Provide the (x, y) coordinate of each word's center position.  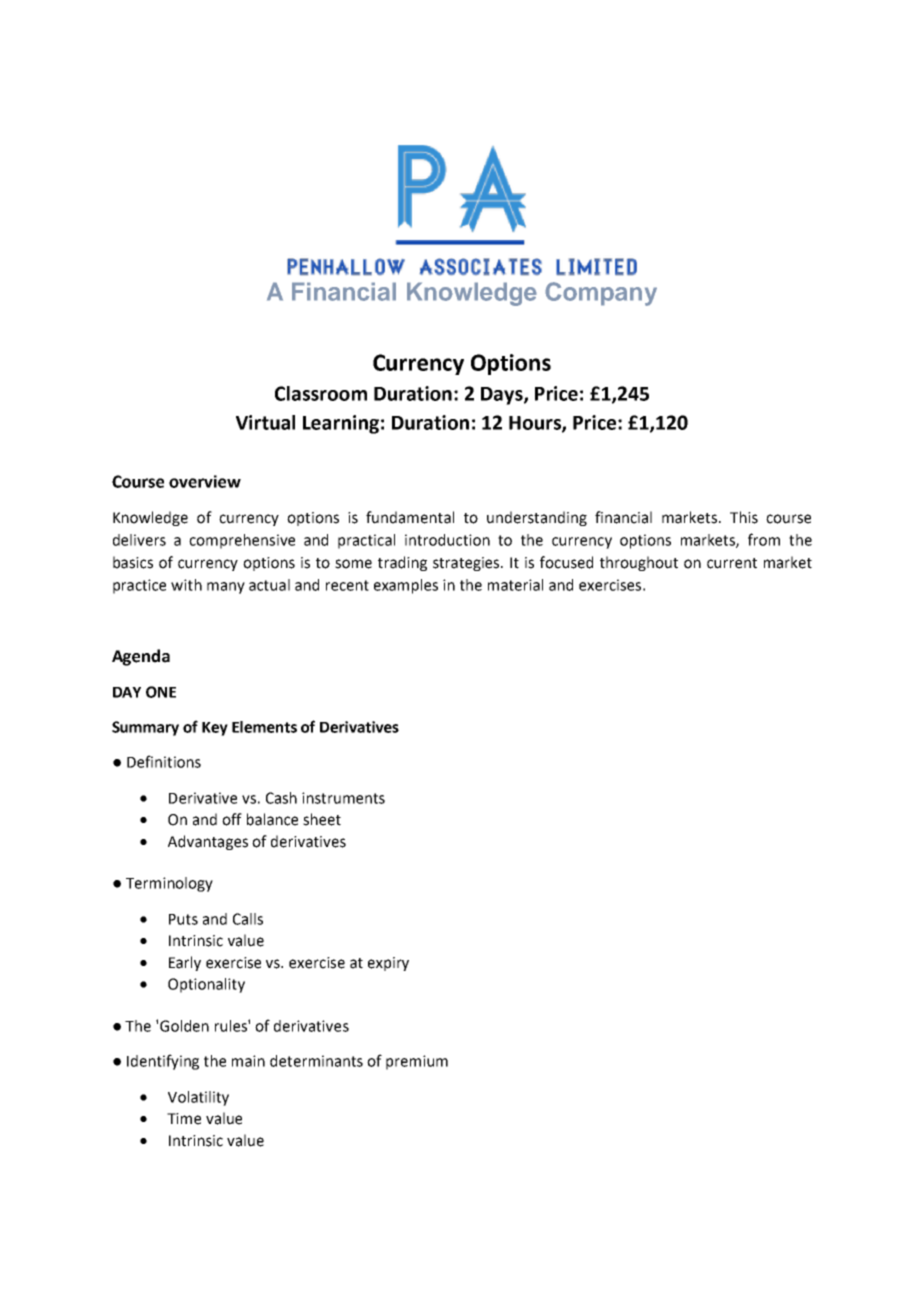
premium (417, 1062)
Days (503, 396)
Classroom (321, 393)
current (732, 563)
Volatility (198, 1098)
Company (601, 294)
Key (215, 729)
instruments (343, 798)
